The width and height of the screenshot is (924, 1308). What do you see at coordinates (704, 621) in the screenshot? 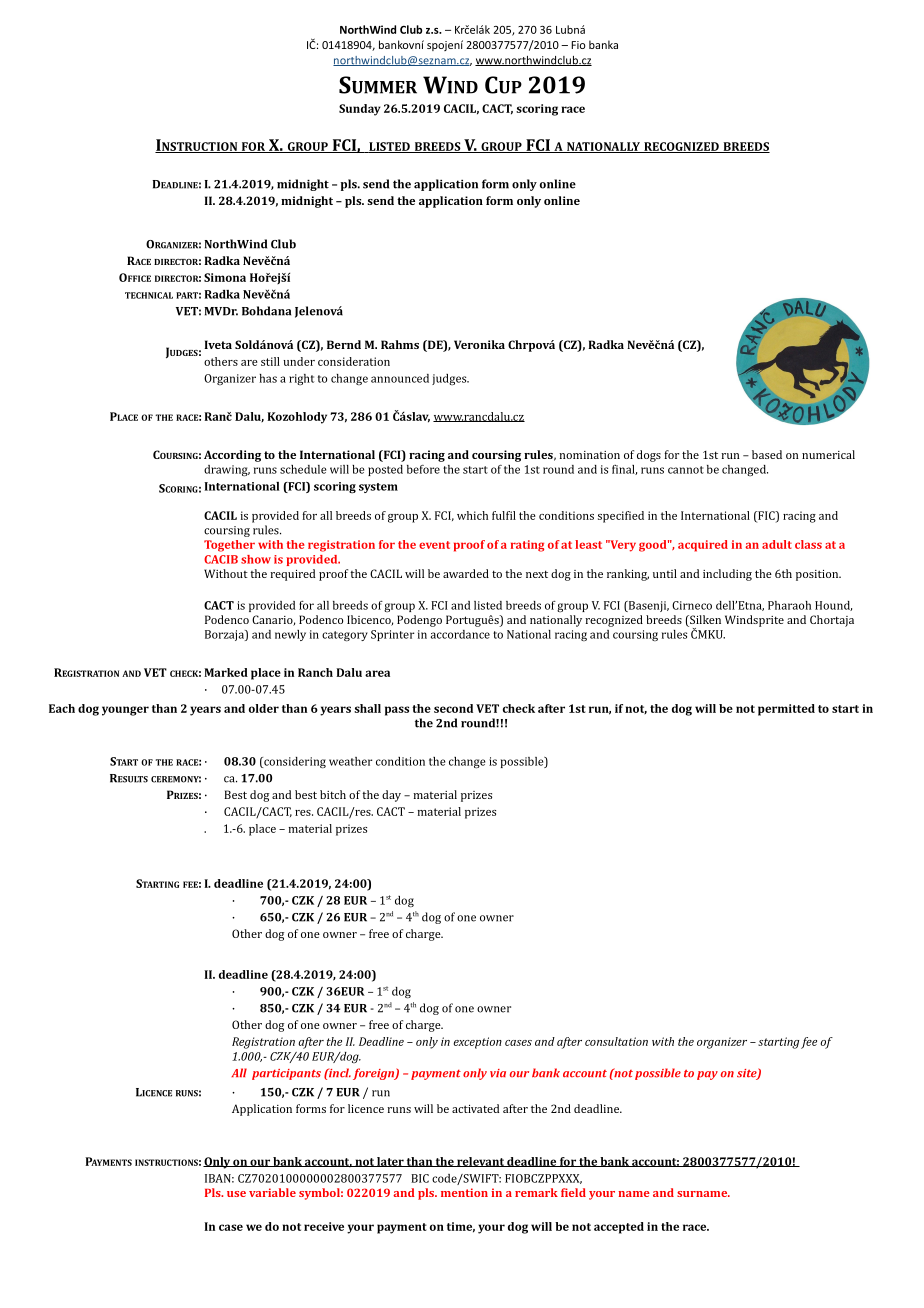
I see `Silken` at bounding box center [704, 621].
